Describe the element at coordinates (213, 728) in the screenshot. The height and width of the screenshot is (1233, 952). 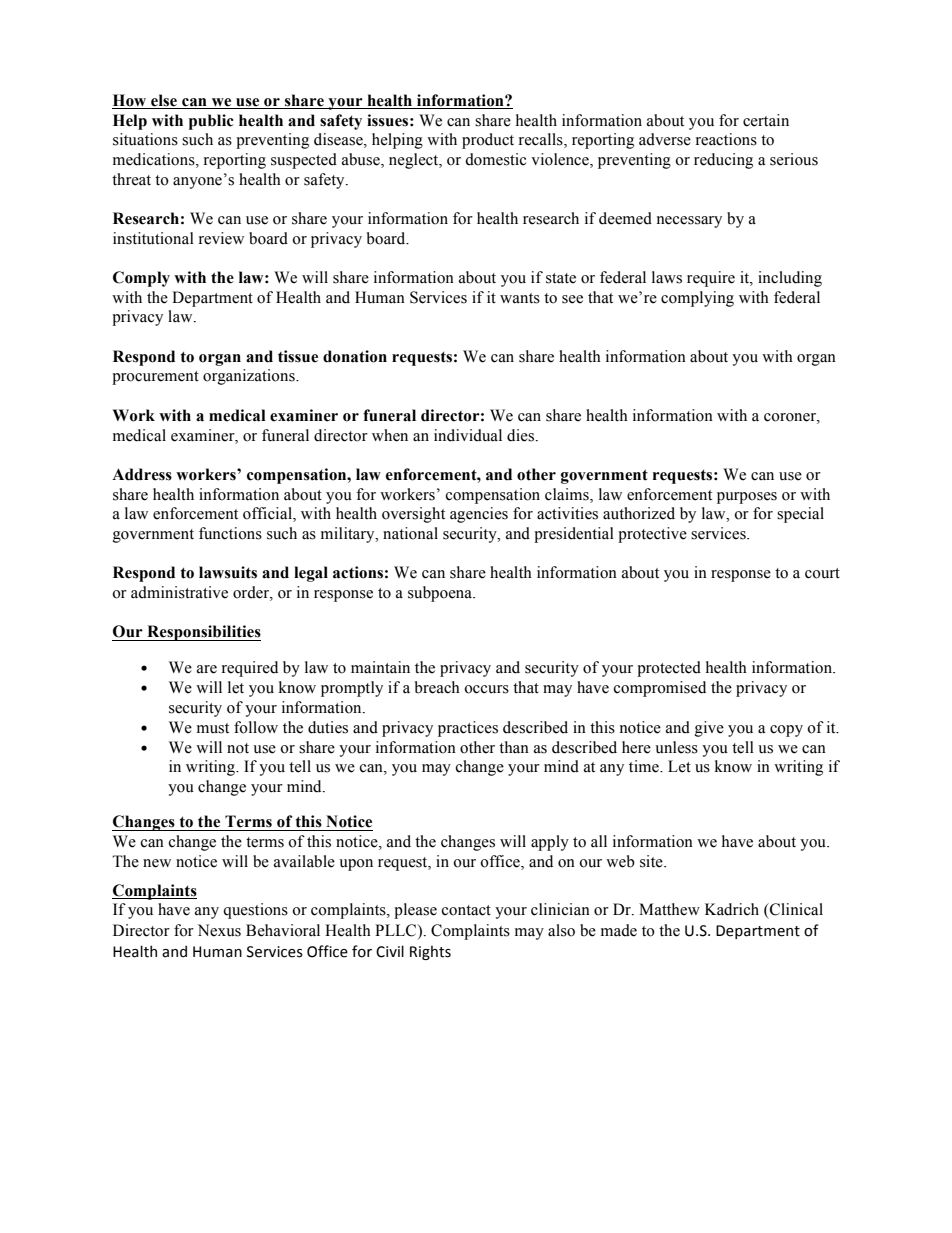
I see `must` at that location.
